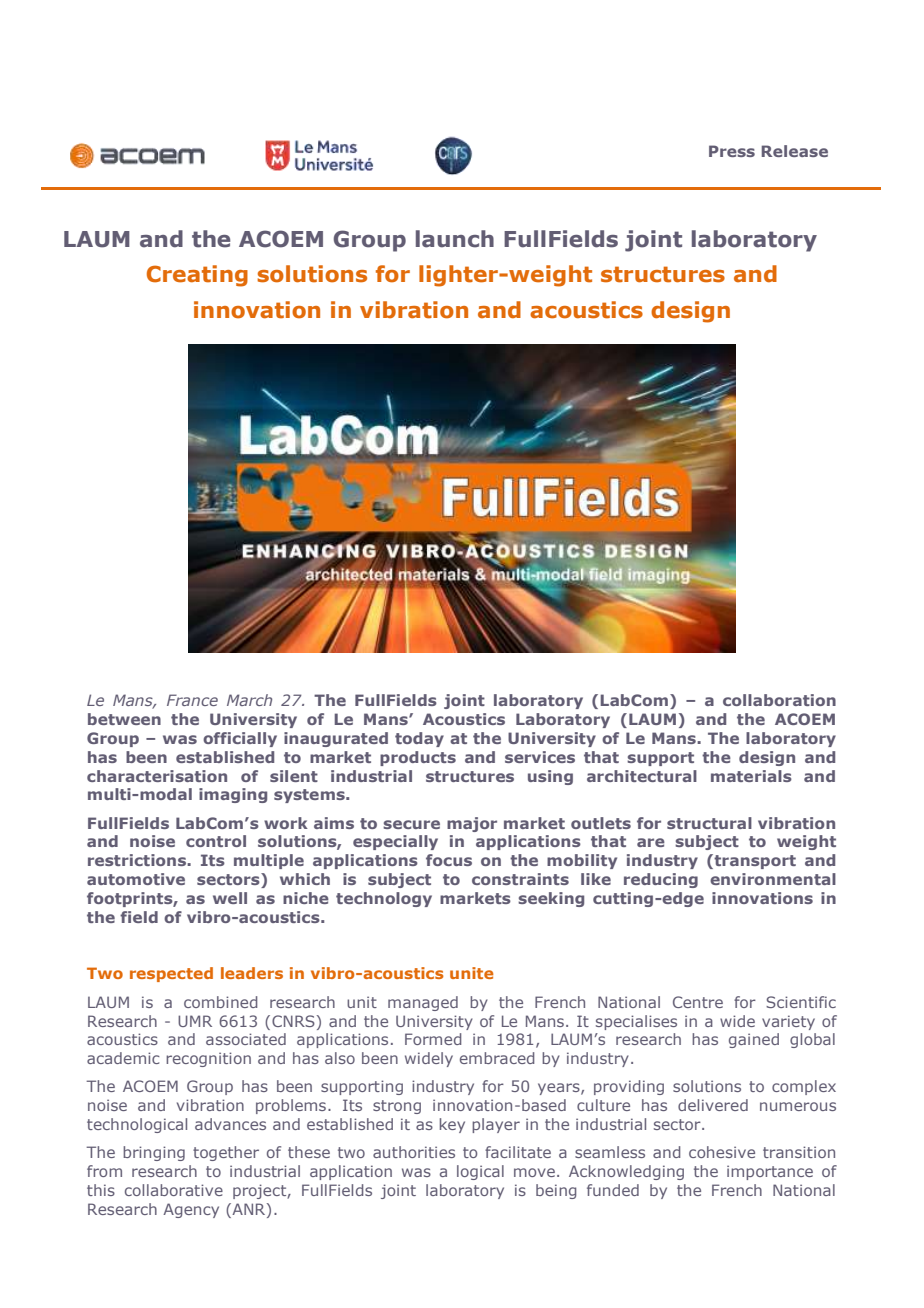 This page has width=924, height=1308. I want to click on collaborative, so click(174, 1190).
